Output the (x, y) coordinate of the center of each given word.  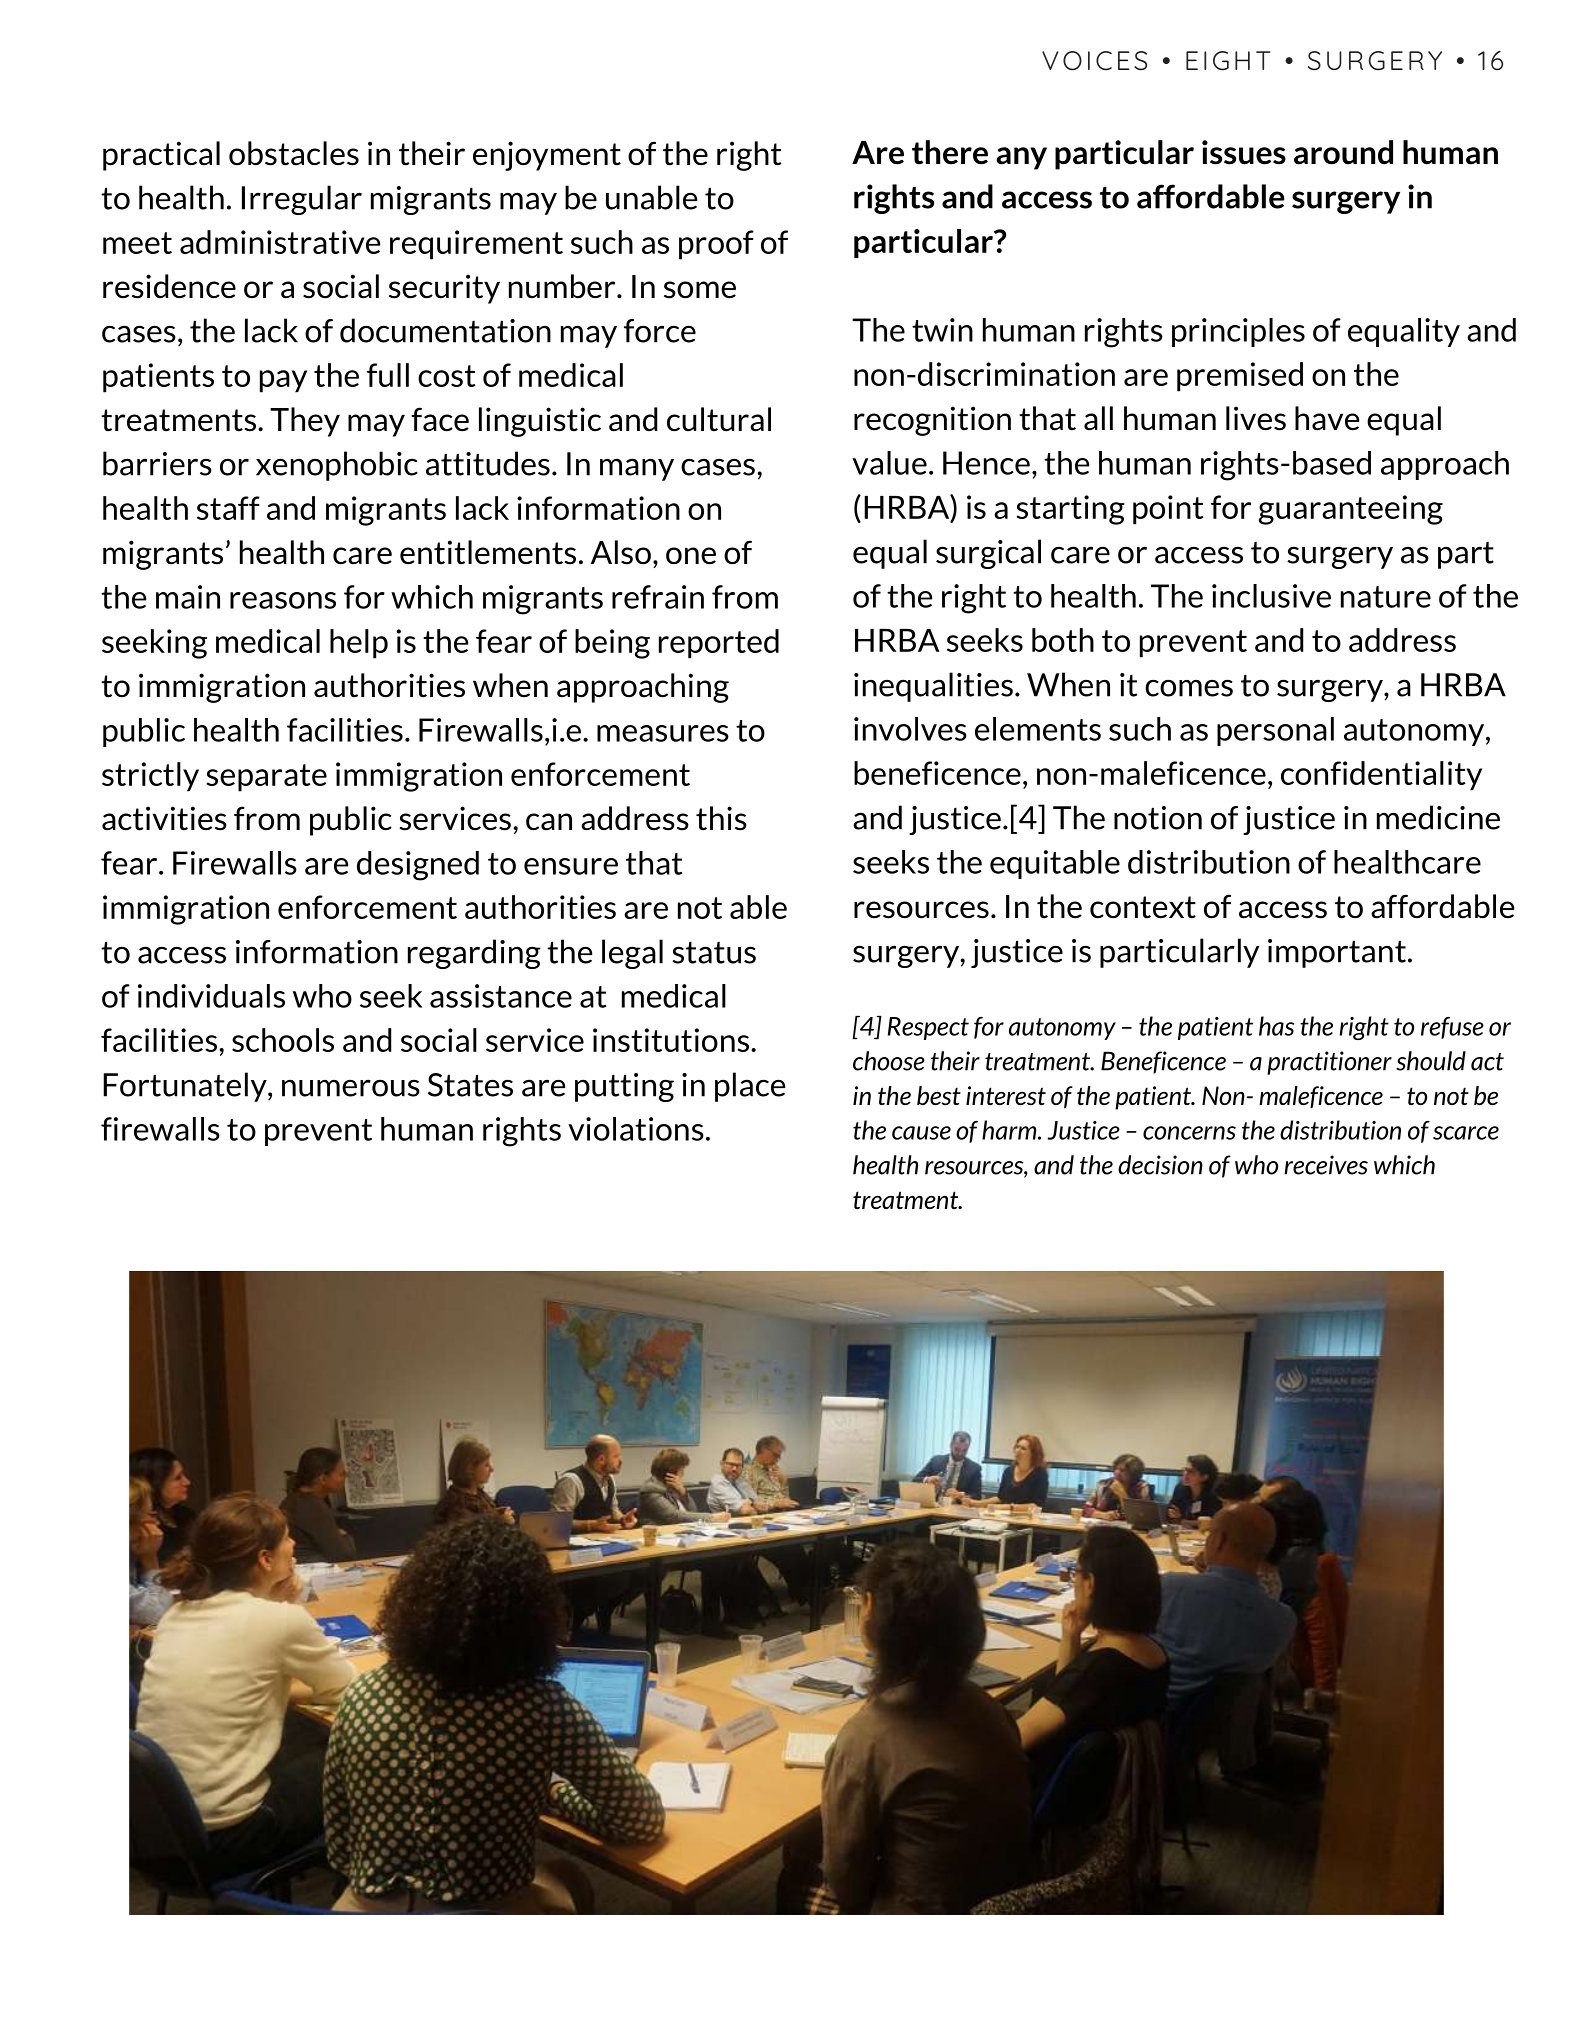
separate (266, 778)
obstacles (294, 153)
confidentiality (1381, 776)
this (721, 818)
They (305, 422)
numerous (351, 1088)
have (1327, 418)
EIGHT (1228, 61)
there (950, 152)
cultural (719, 419)
